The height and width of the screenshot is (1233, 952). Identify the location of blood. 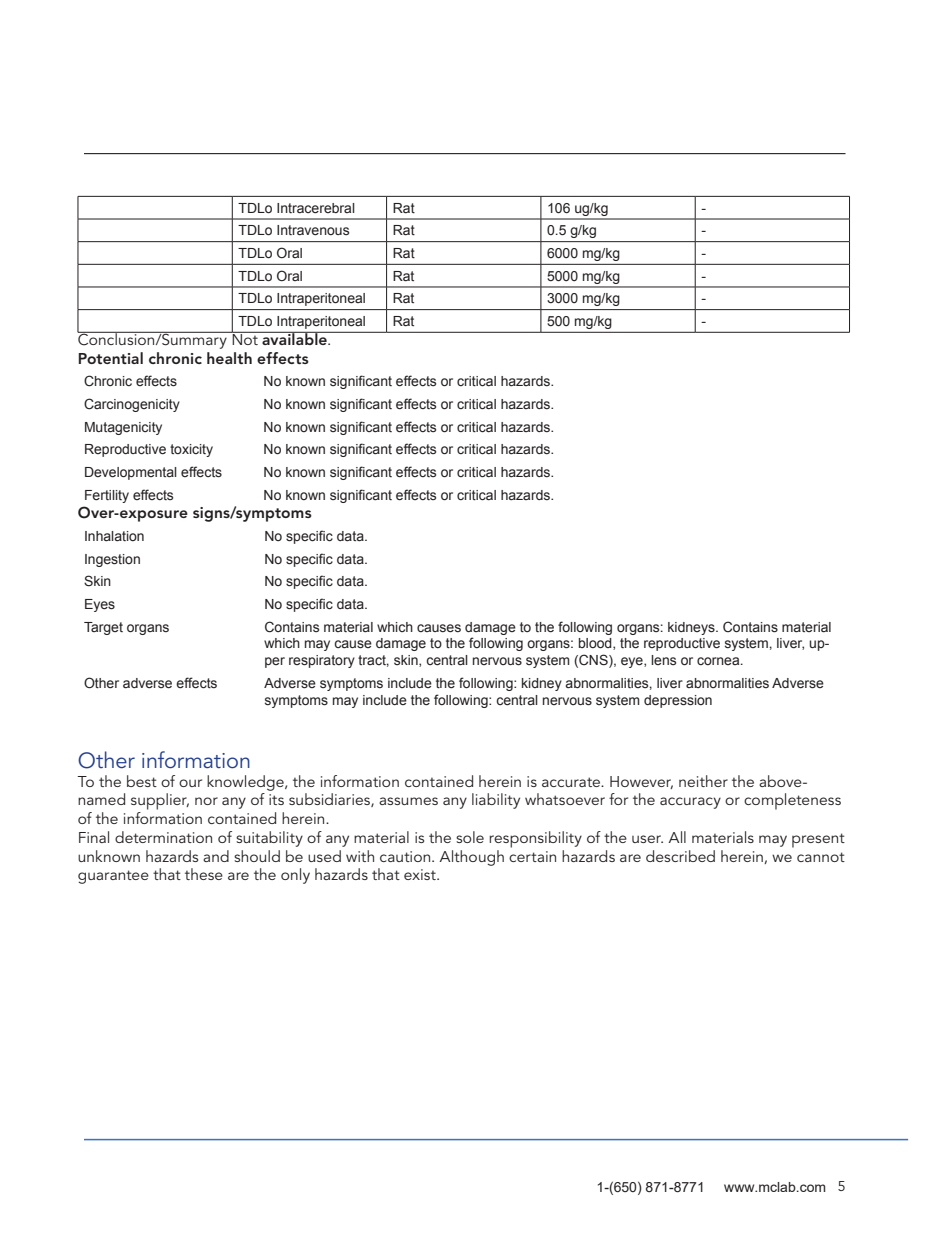
(596, 644).
